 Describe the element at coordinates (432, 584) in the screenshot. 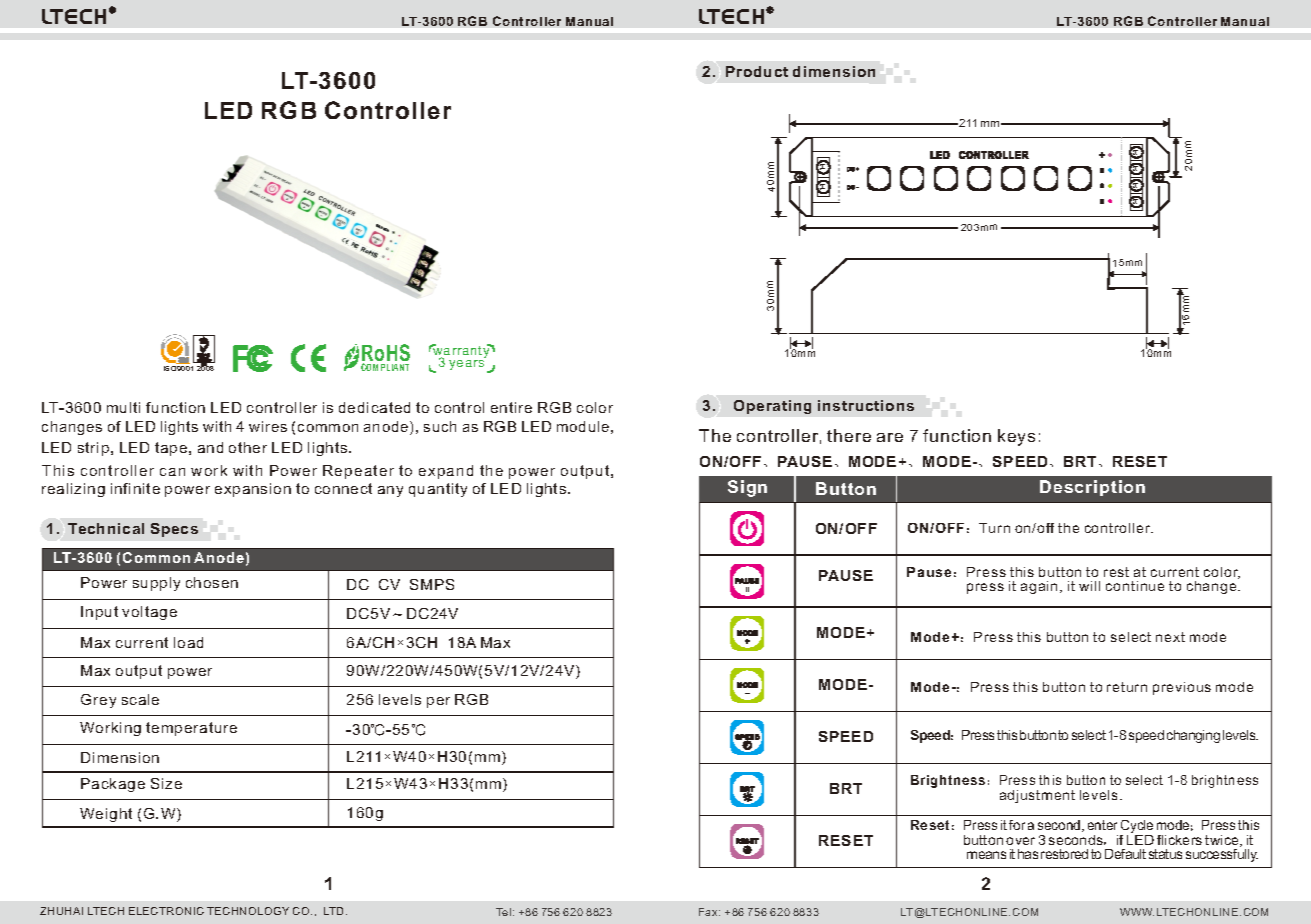

I see `SMPS` at that location.
